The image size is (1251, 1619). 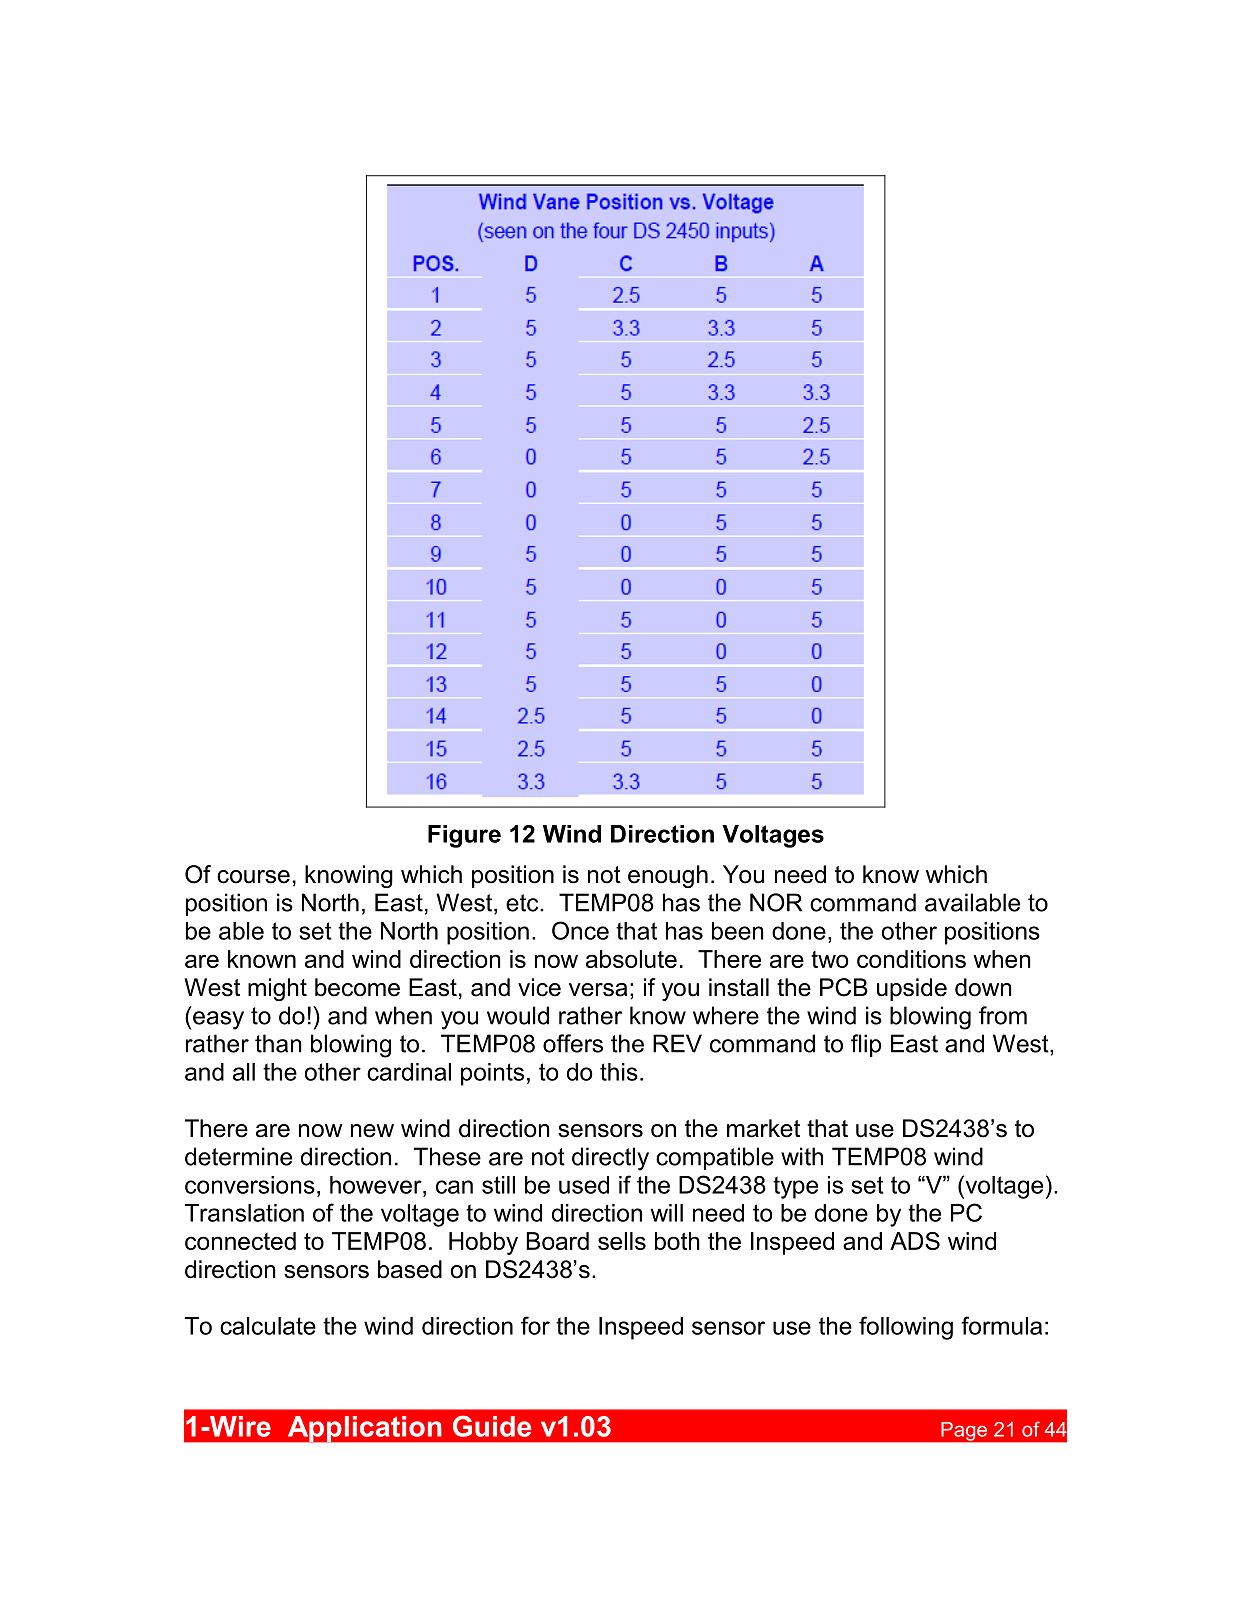 I want to click on following, so click(x=906, y=1328).
